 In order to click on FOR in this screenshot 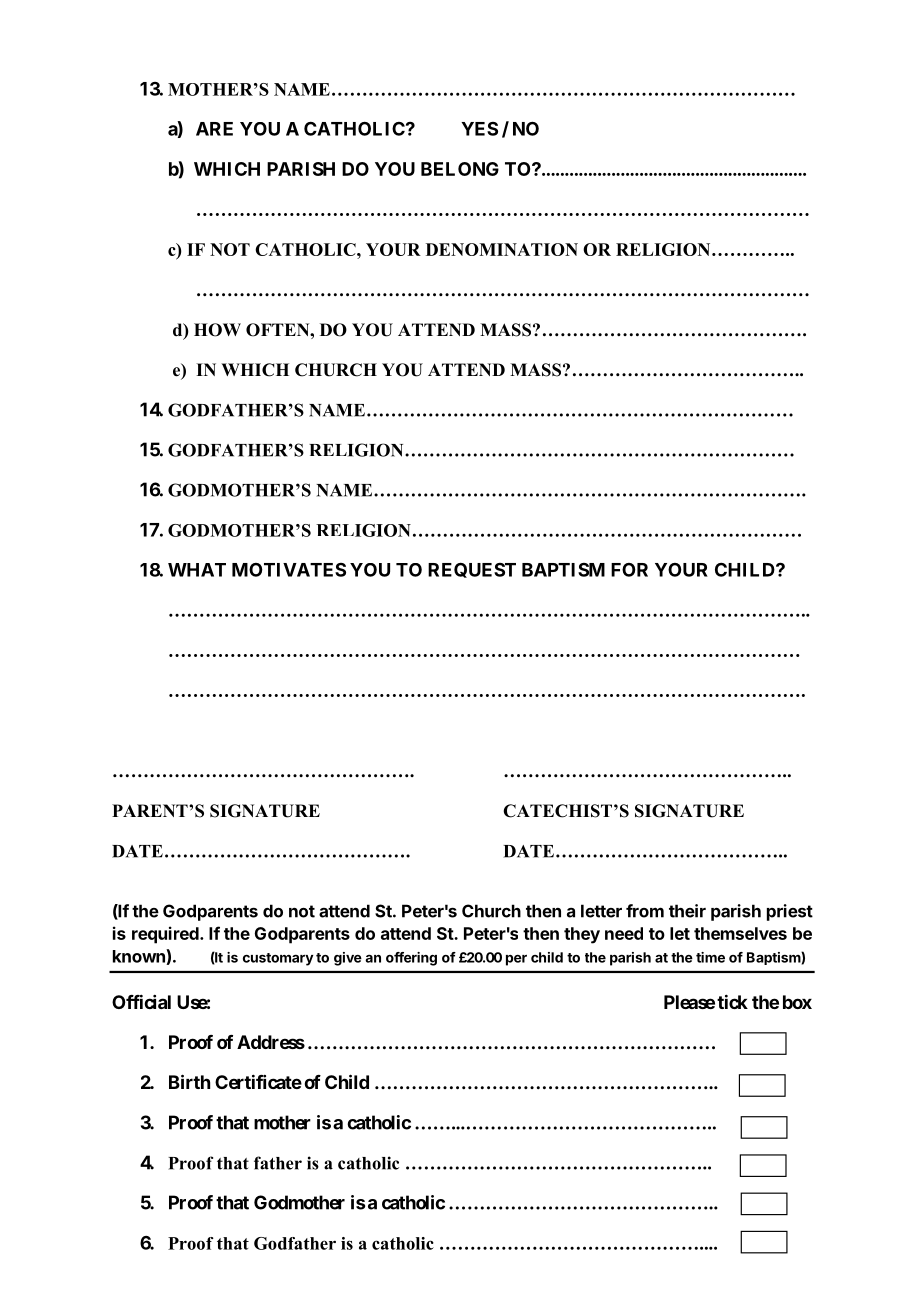, I will do `click(629, 570)`.
